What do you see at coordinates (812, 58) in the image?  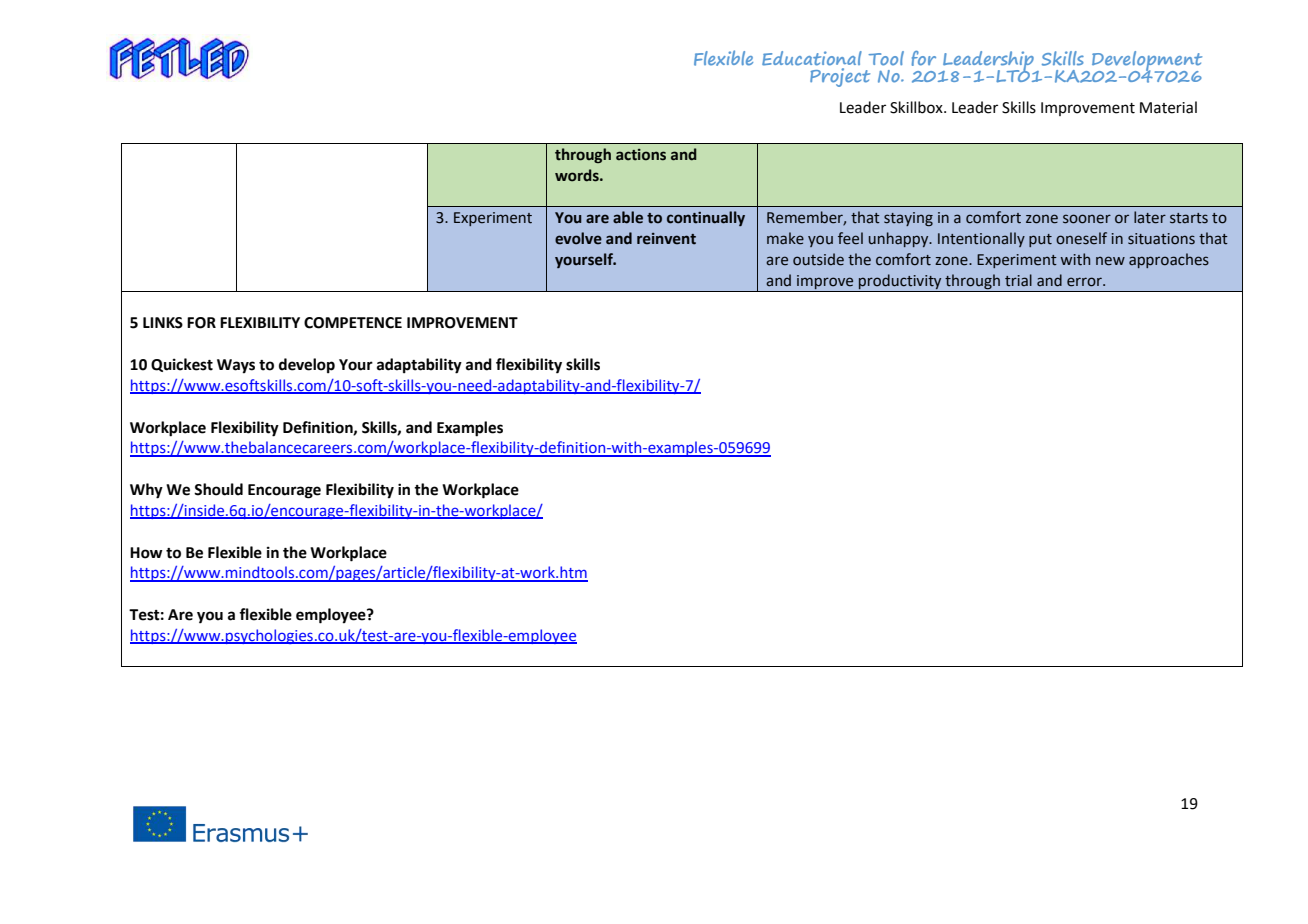 I see `Educational` at bounding box center [812, 58].
